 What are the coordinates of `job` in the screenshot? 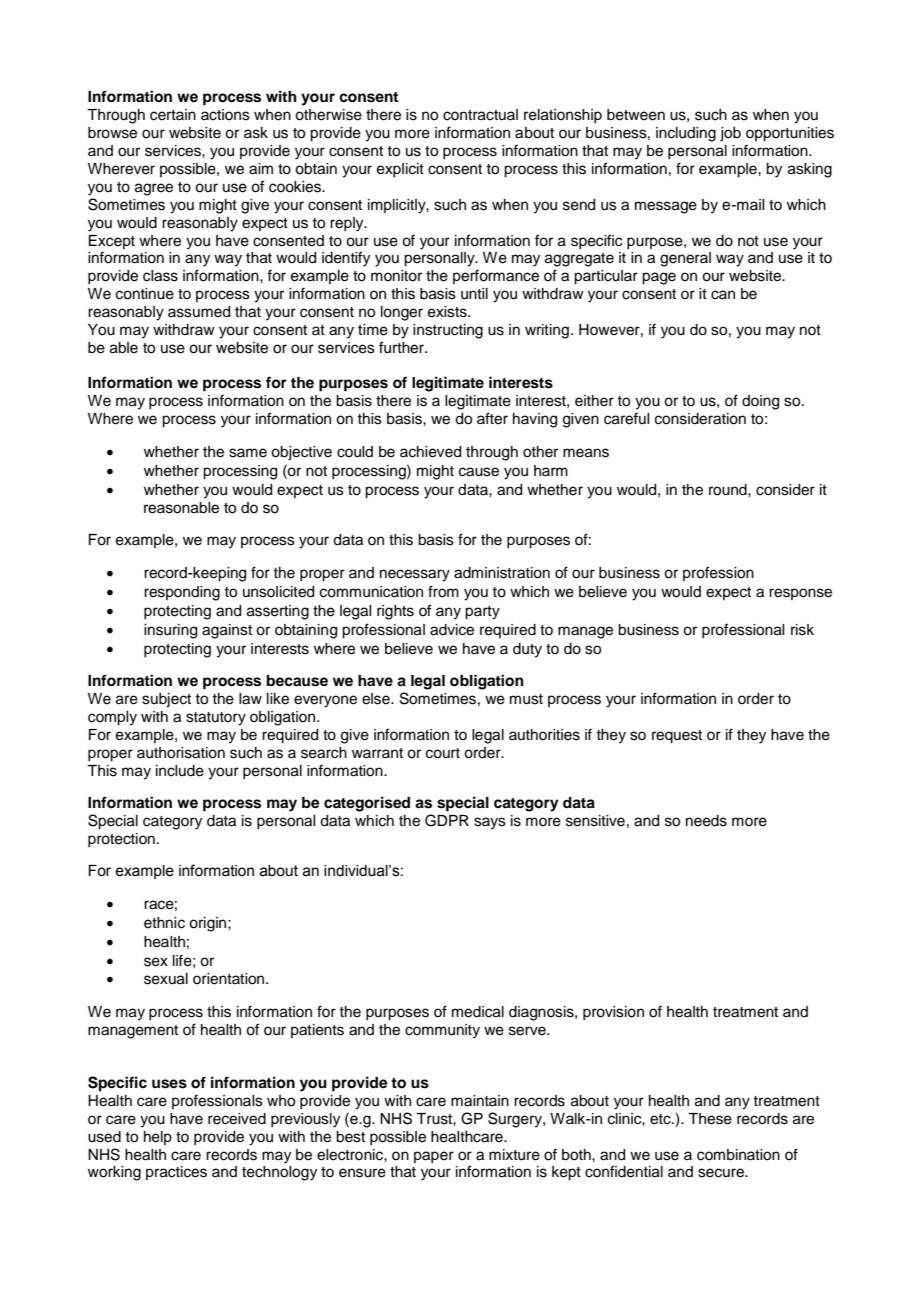 It's located at (730, 134).
